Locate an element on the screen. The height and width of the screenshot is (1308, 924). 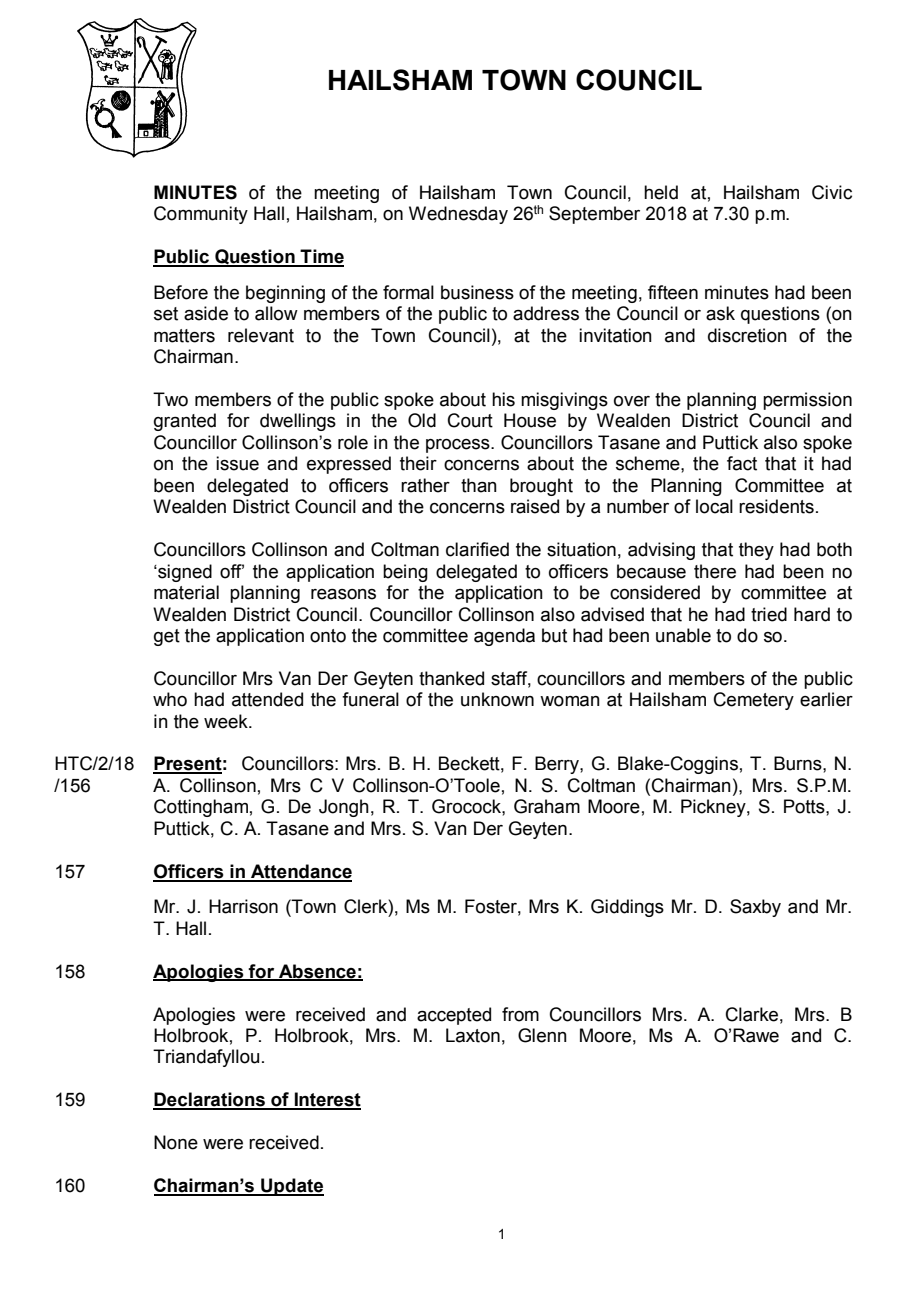
unknown is located at coordinates (497, 699).
